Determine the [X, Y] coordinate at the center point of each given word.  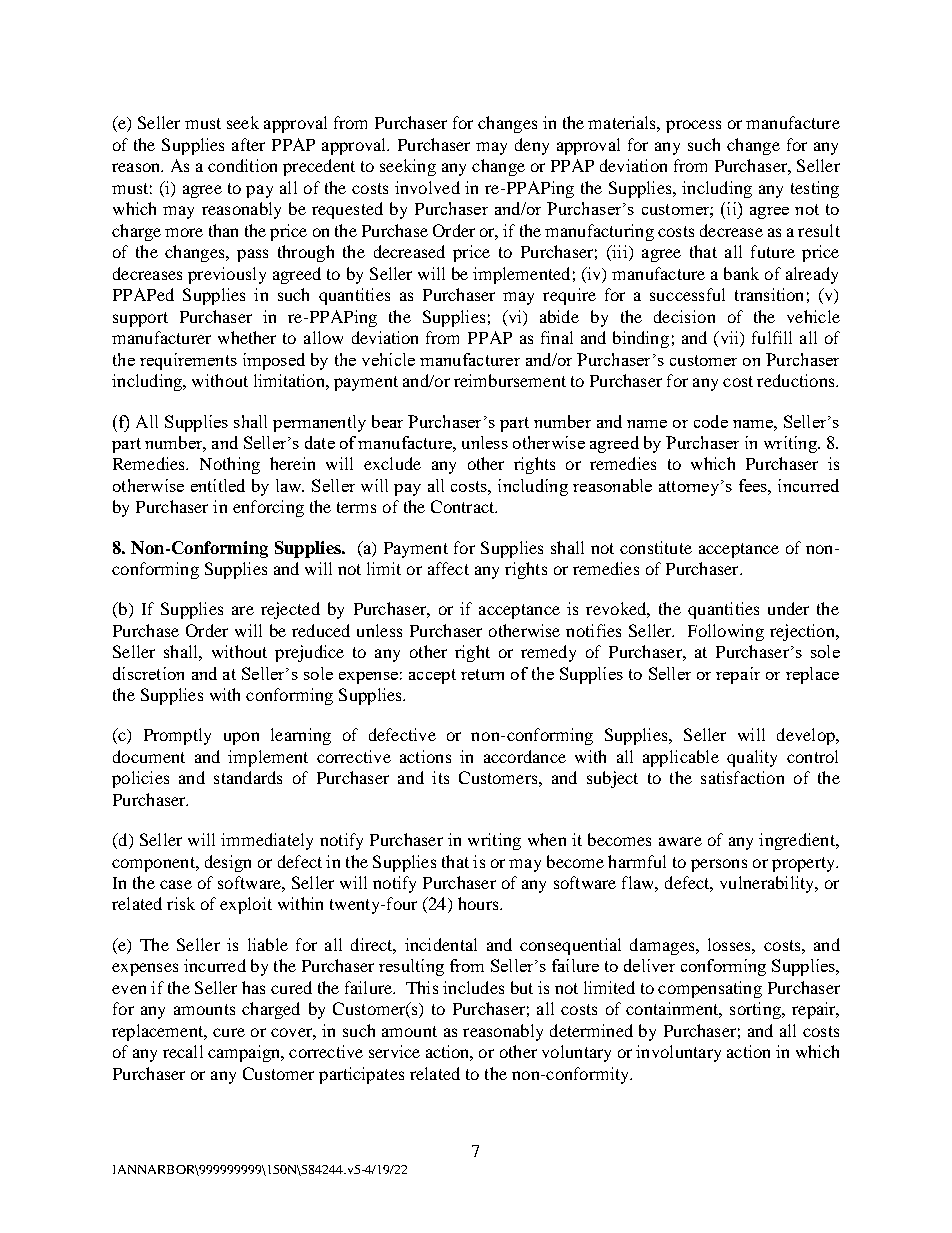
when [547, 839]
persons [719, 865]
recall [183, 1051]
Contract [464, 506]
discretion [148, 673]
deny [532, 146]
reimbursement [510, 380]
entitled [218, 485]
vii [729, 339]
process [693, 126]
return [482, 674]
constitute [656, 547]
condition [242, 165]
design [228, 863]
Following [726, 632]
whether [247, 337]
